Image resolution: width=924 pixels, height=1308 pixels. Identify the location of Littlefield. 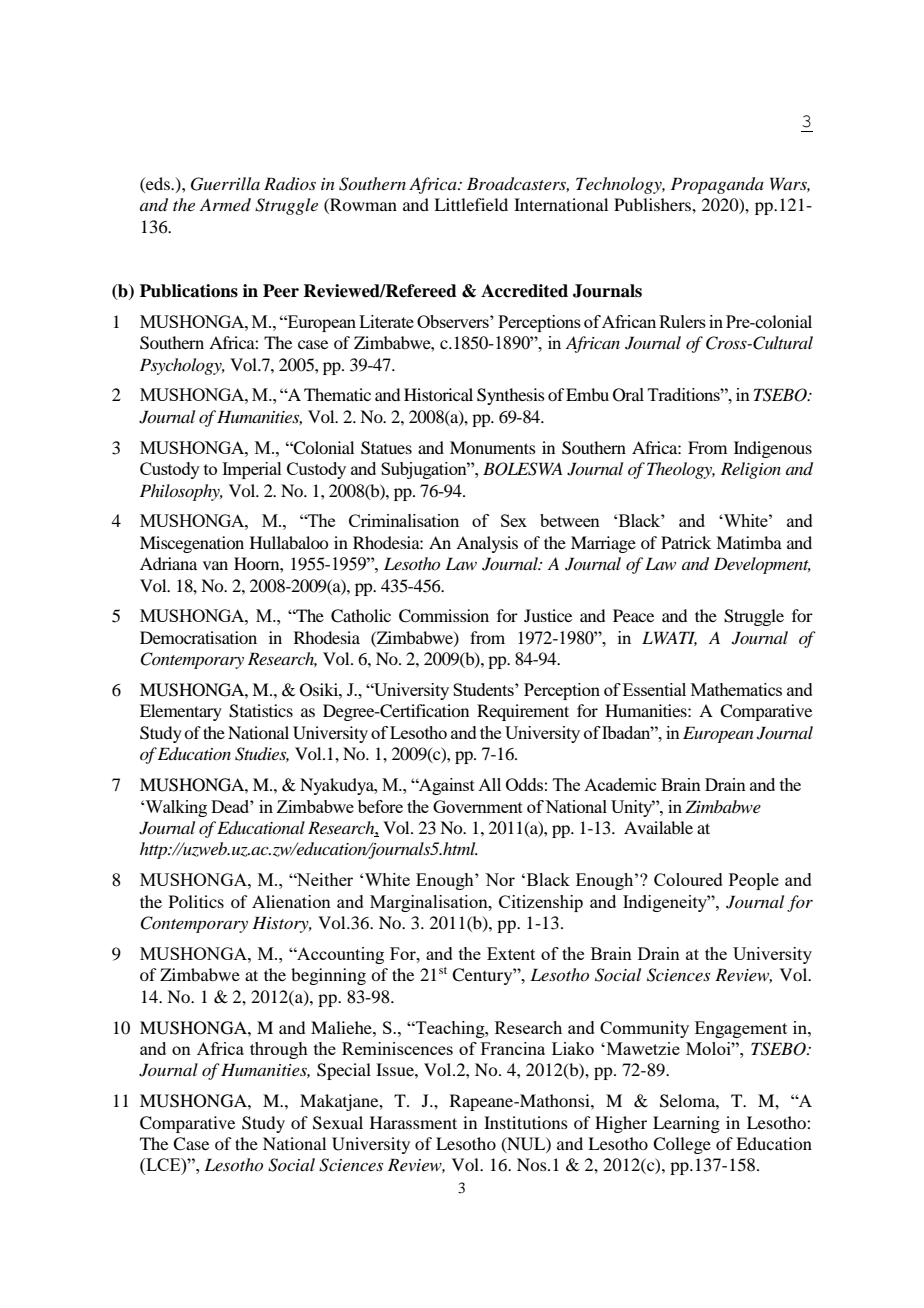
(471, 204).
